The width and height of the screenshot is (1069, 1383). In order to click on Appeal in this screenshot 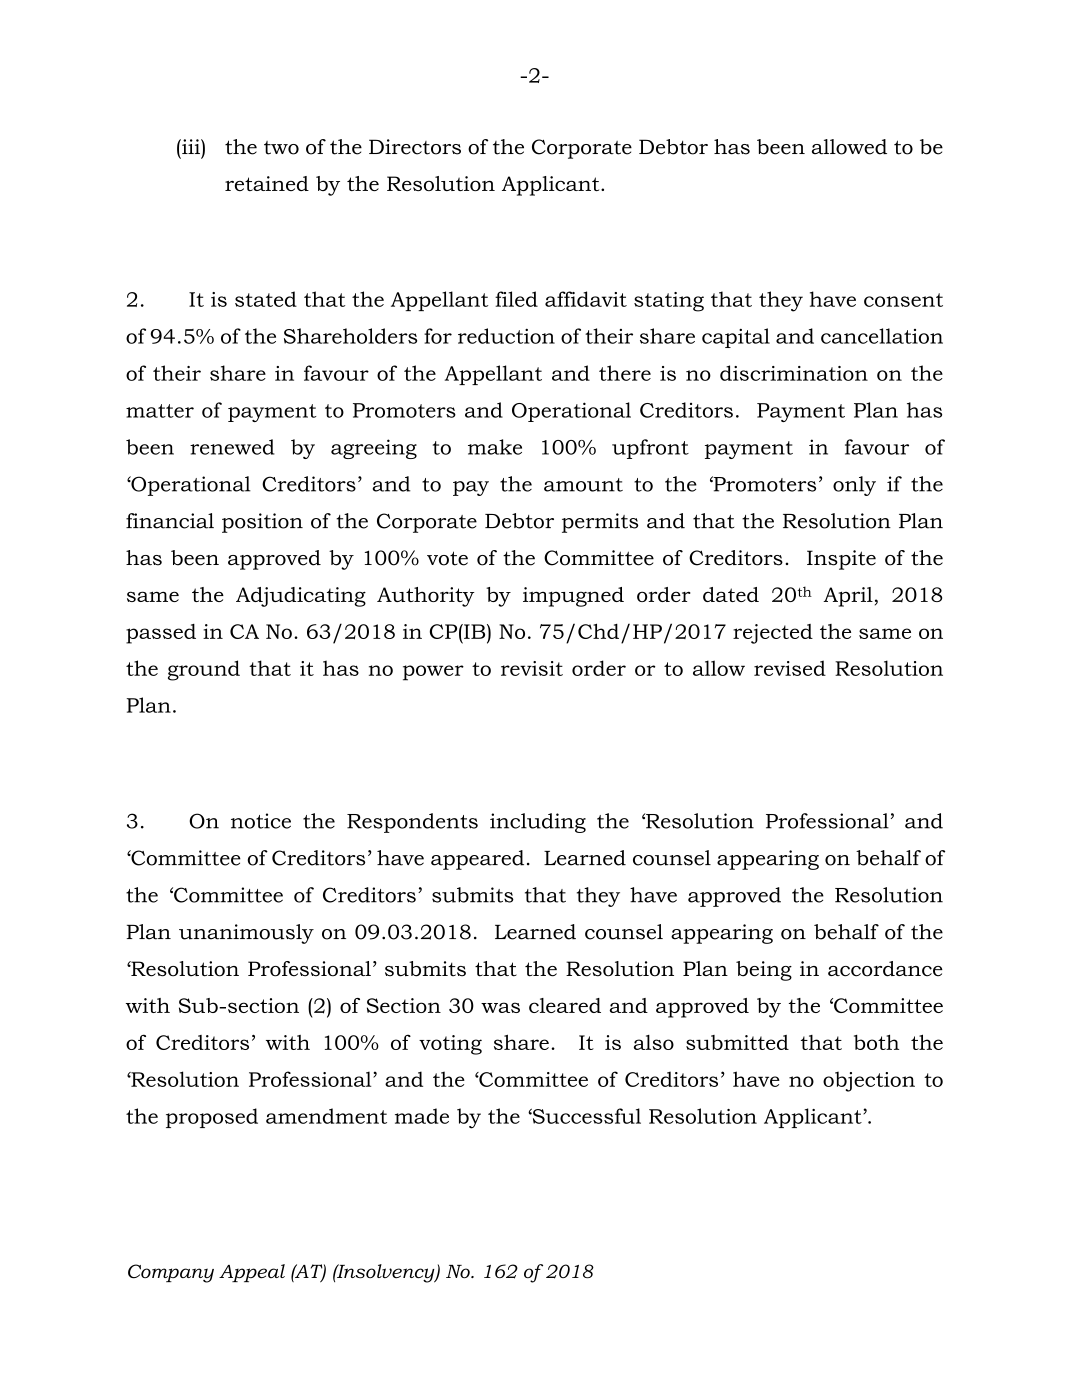, I will do `click(252, 1273)`.
